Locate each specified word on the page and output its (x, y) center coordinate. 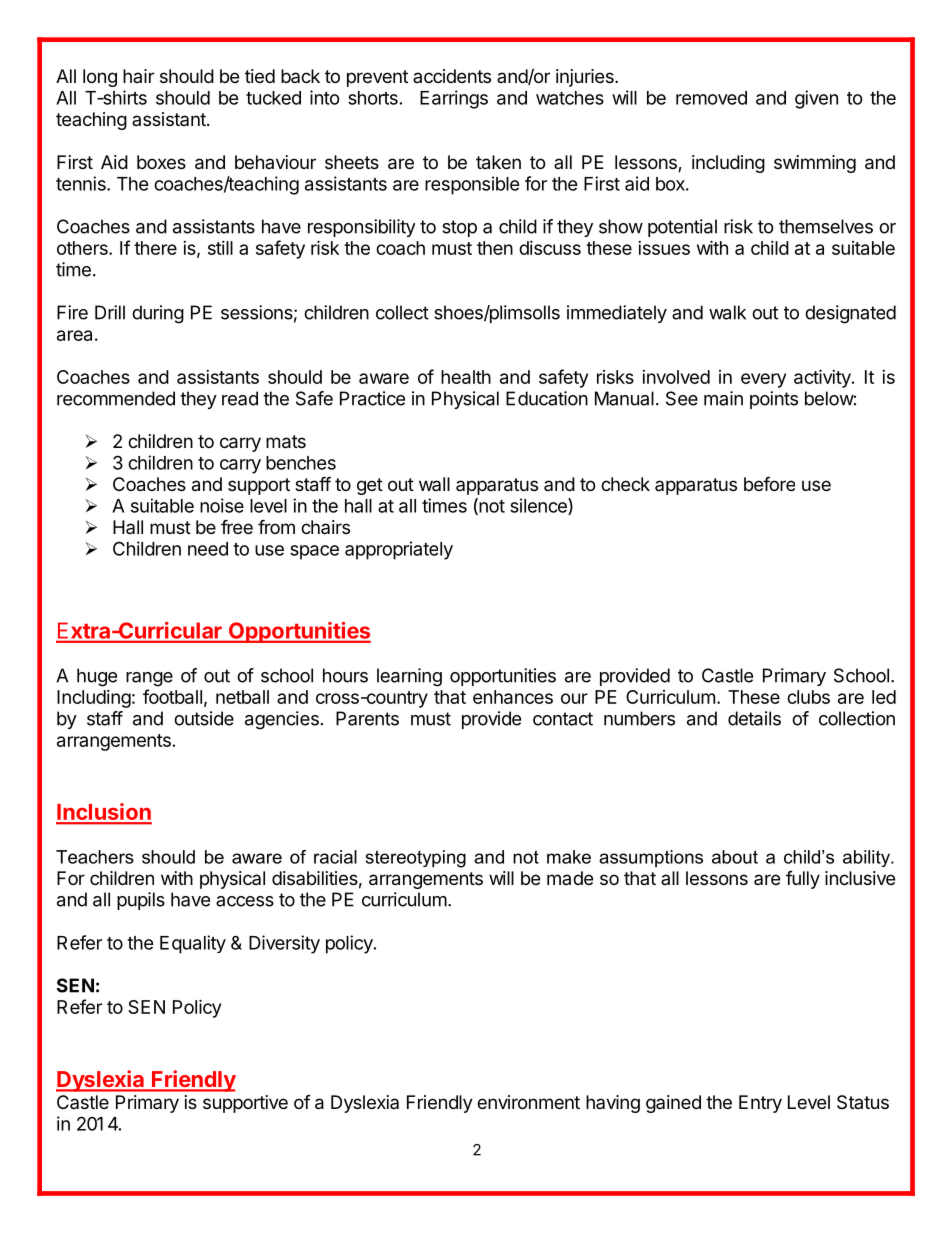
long (100, 78)
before (769, 483)
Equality (193, 944)
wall (434, 484)
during (158, 314)
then (495, 248)
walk (727, 312)
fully (803, 880)
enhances (513, 697)
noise (222, 505)
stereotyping (416, 859)
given (816, 99)
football (172, 696)
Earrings (454, 99)
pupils (141, 901)
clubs (808, 697)
